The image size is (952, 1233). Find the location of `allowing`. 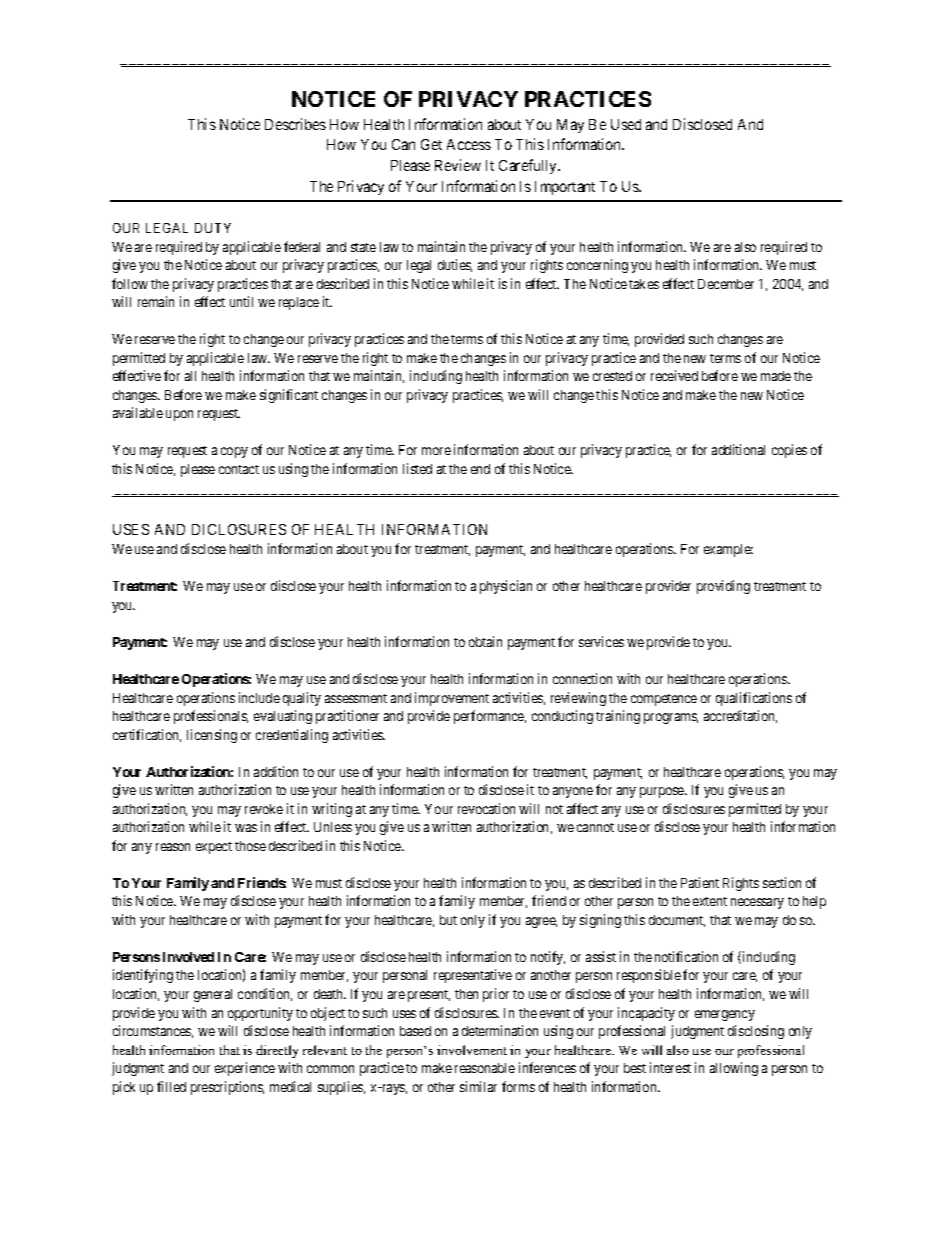

allowing is located at coordinates (734, 1069).
